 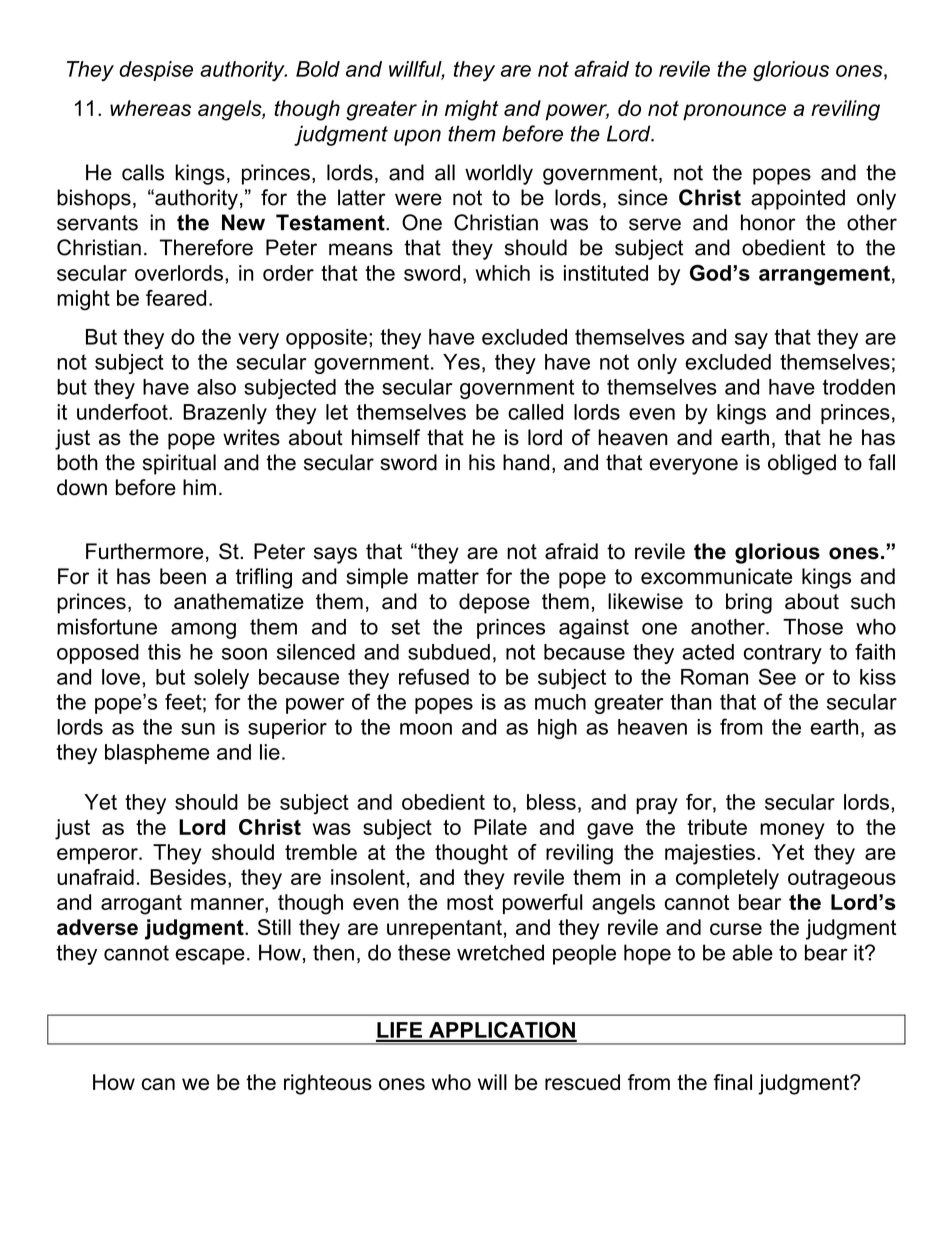 I want to click on rescued, so click(x=582, y=1082).
